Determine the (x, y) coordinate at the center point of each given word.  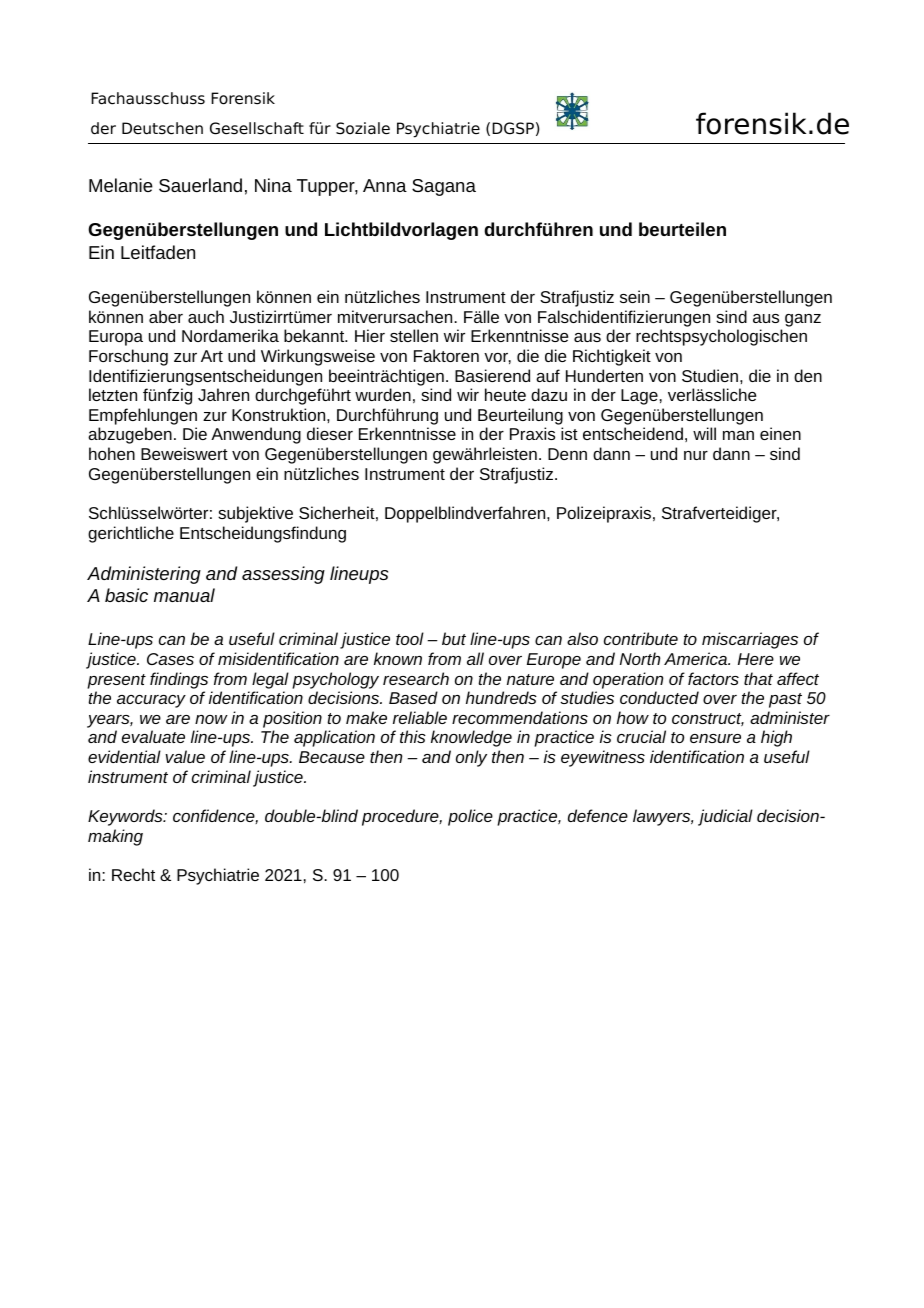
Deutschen (162, 128)
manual (184, 595)
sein (635, 296)
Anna (385, 185)
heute (505, 394)
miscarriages (750, 640)
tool (410, 638)
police (470, 817)
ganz (803, 320)
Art (212, 356)
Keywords (126, 817)
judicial (725, 817)
